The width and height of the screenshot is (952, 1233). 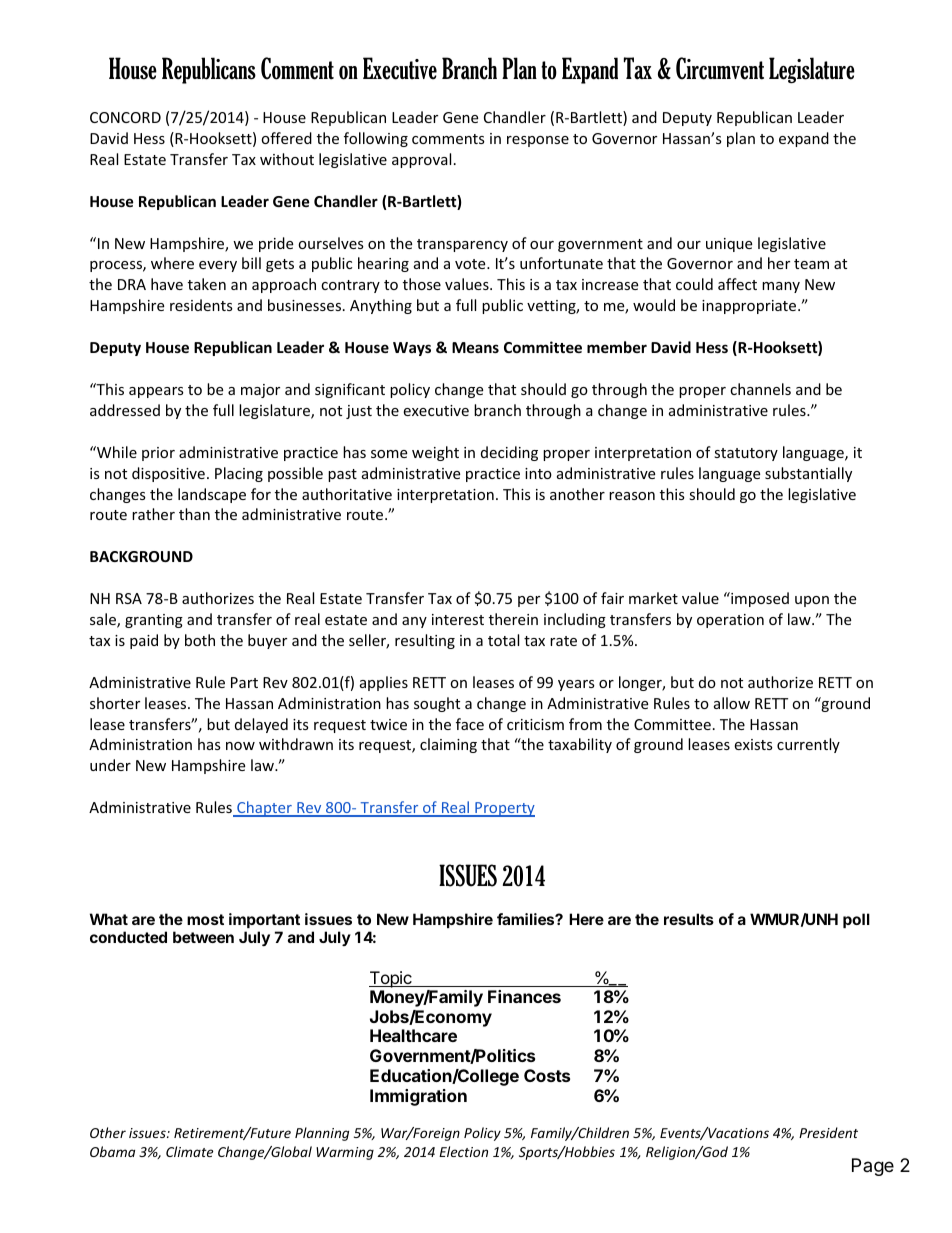 I want to click on imposed, so click(x=759, y=599).
